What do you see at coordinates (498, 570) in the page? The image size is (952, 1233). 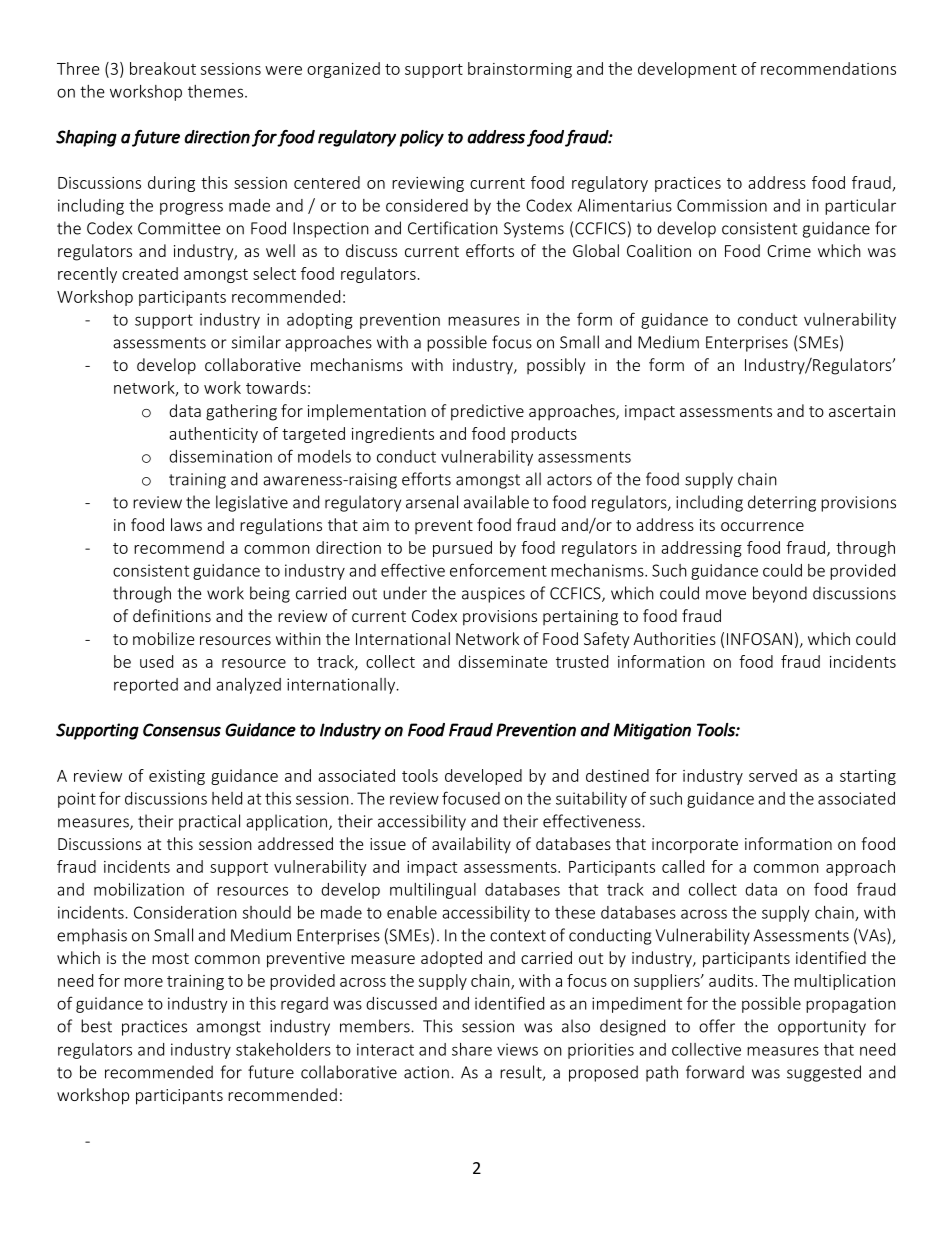 I see `enforcement` at bounding box center [498, 570].
